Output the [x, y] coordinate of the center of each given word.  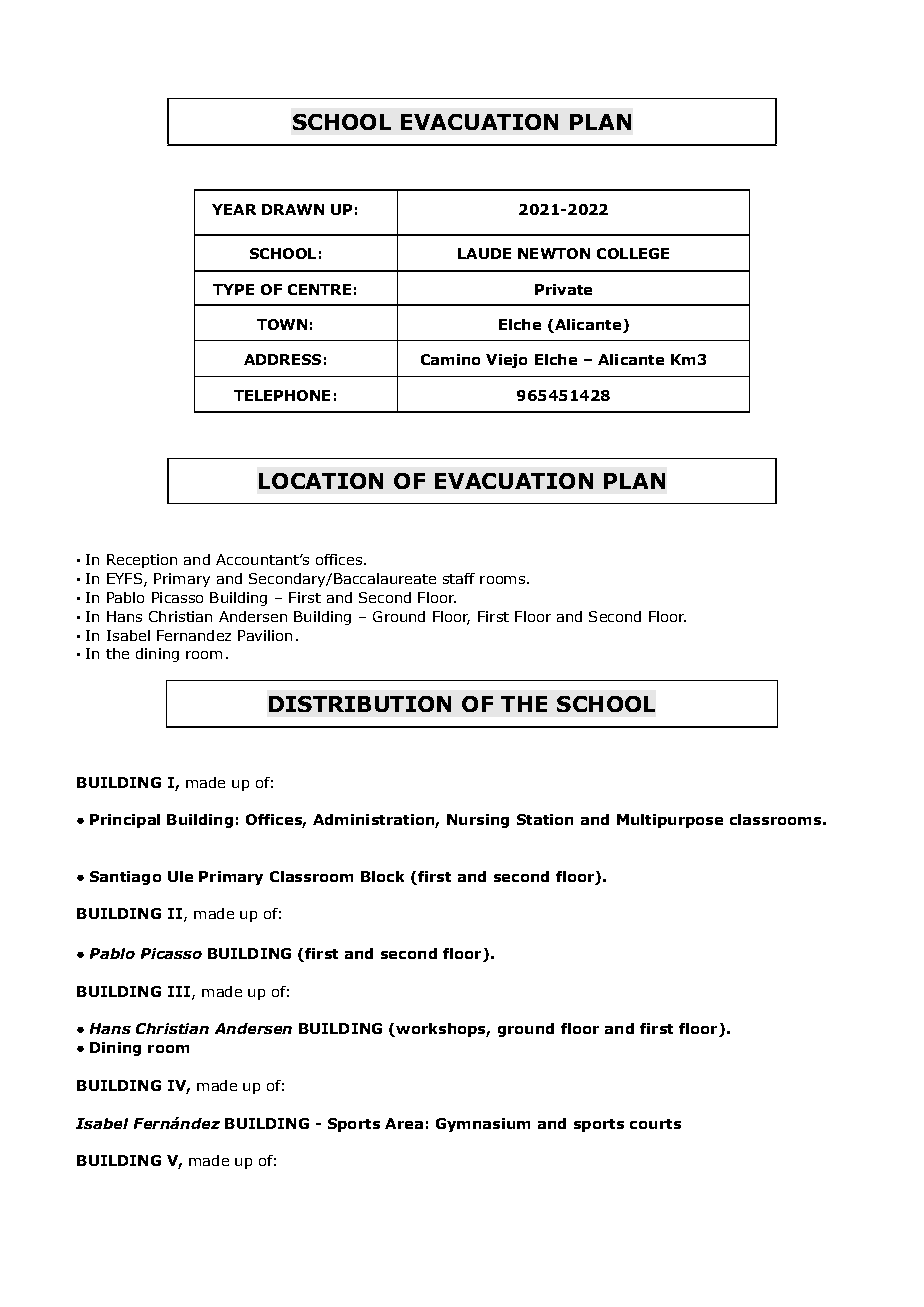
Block [382, 876]
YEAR [234, 209]
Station [545, 819]
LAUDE [484, 253]
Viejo [506, 361]
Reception [142, 561]
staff [459, 578]
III [179, 991]
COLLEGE [633, 253]
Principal [125, 821]
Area [404, 1123]
